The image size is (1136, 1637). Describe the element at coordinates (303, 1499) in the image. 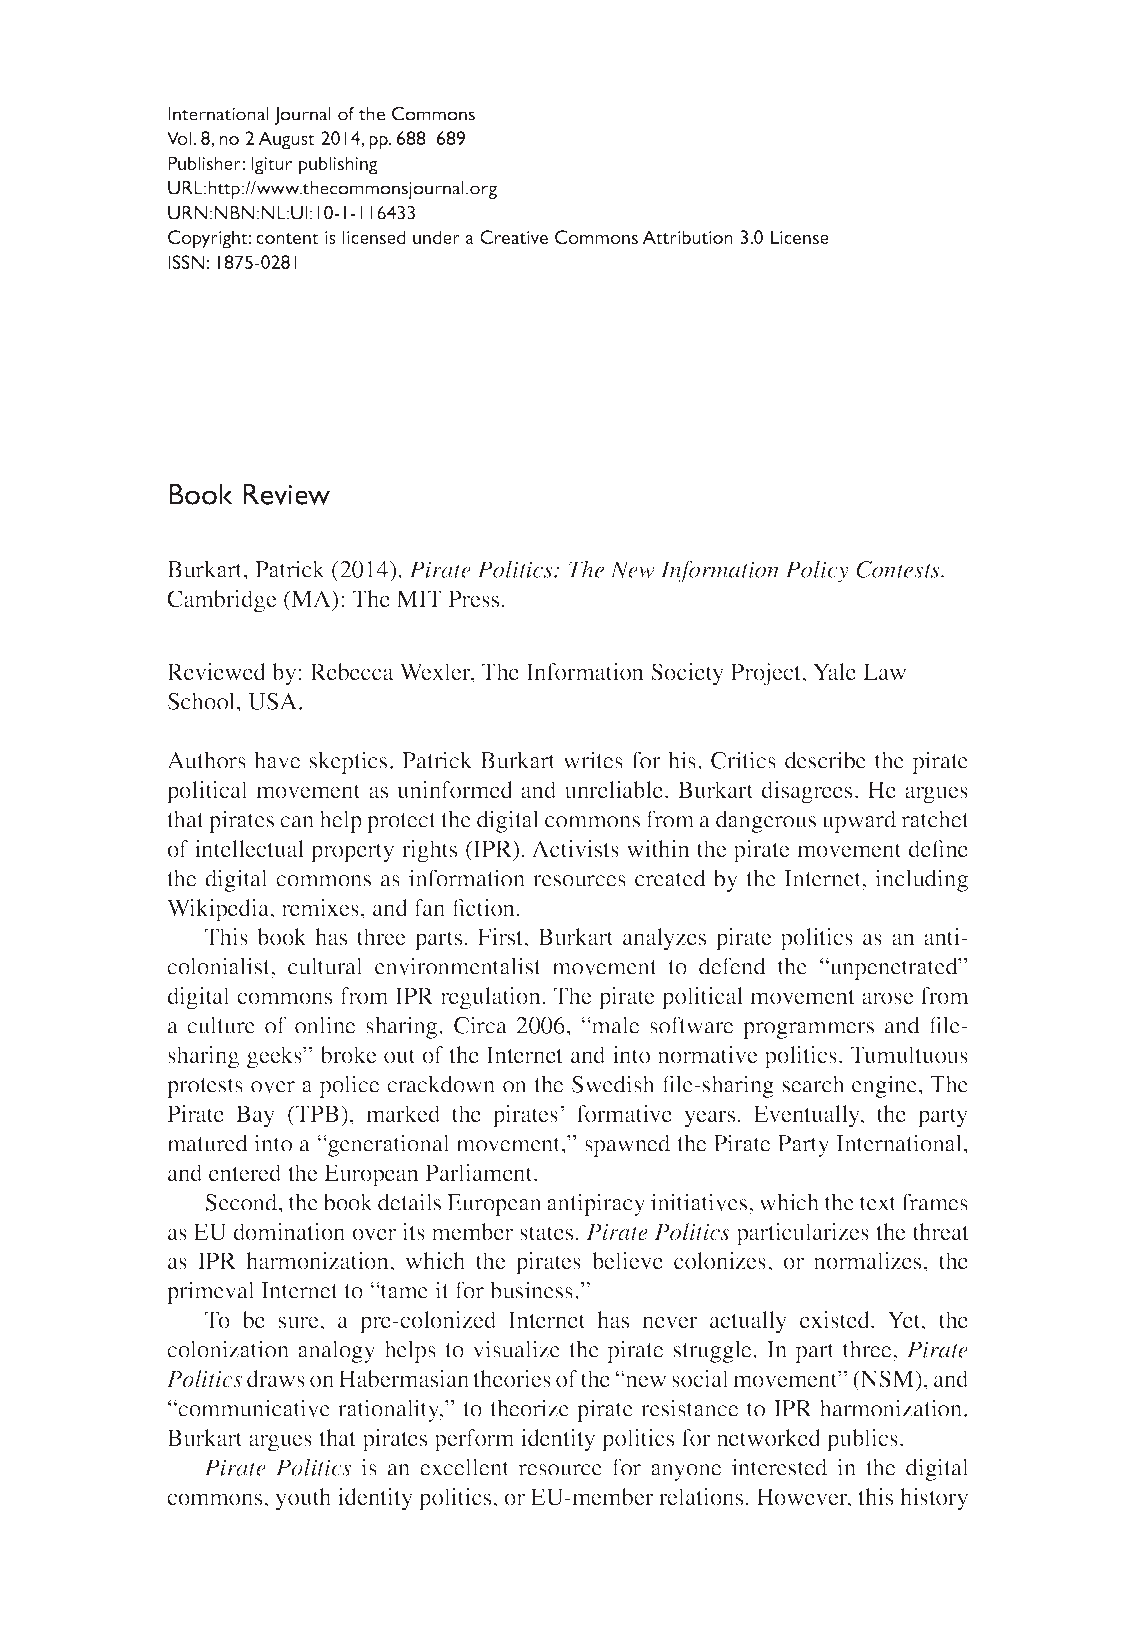

I see `youth` at that location.
